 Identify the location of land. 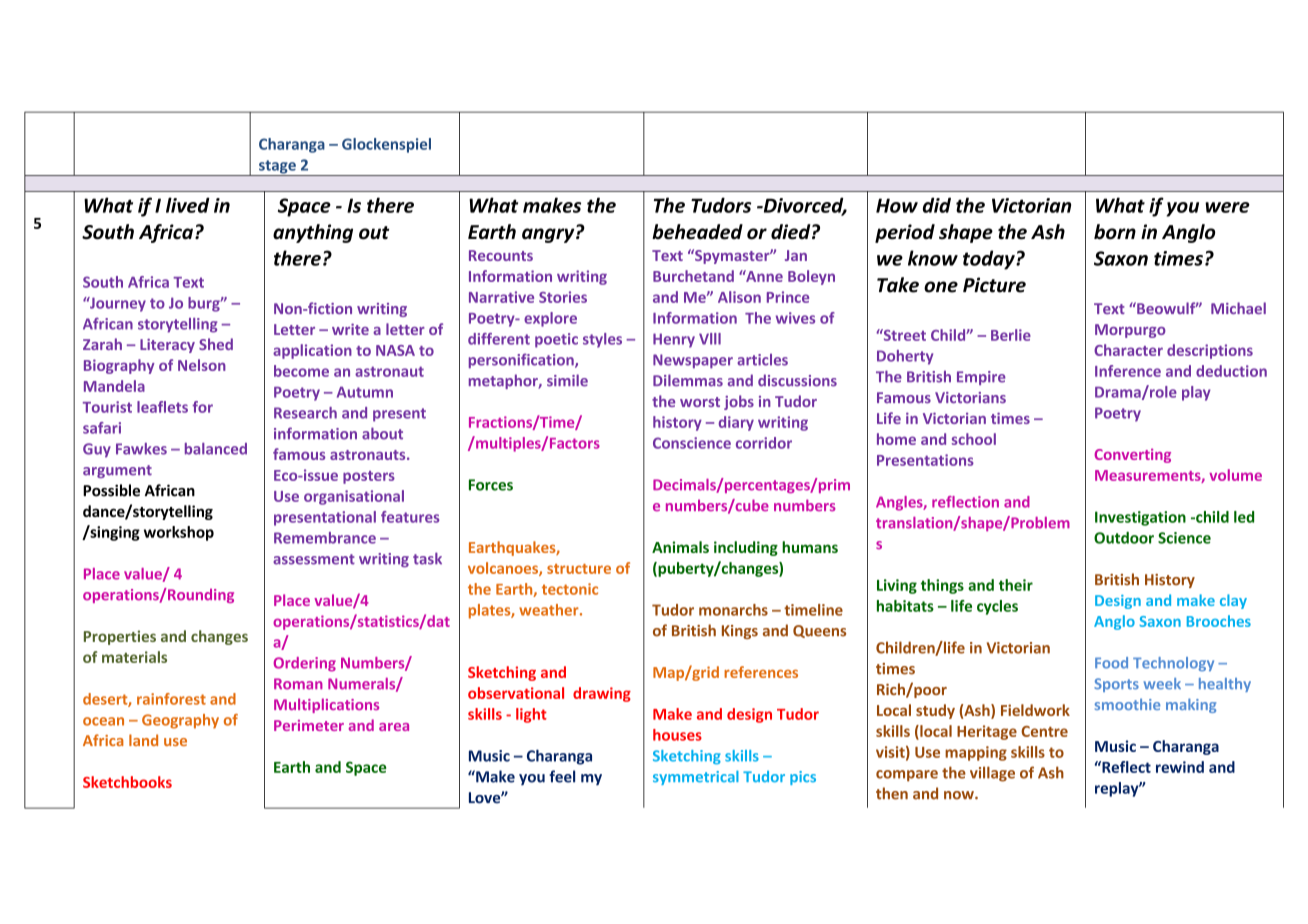
(143, 740).
